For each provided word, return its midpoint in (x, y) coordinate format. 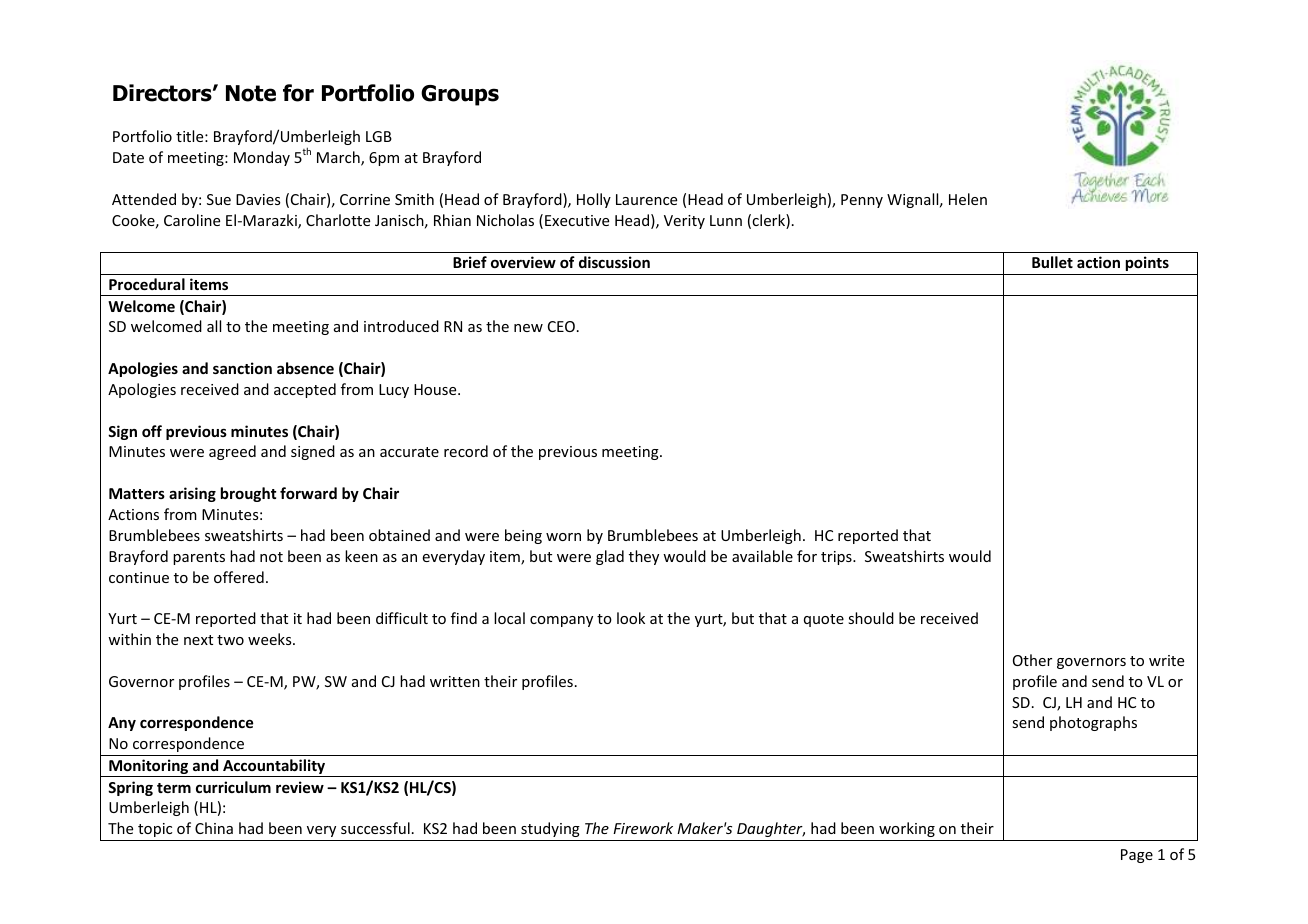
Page (1137, 856)
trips (837, 558)
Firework (643, 828)
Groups (460, 95)
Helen (968, 199)
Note (251, 93)
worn (563, 537)
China (214, 828)
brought (248, 494)
